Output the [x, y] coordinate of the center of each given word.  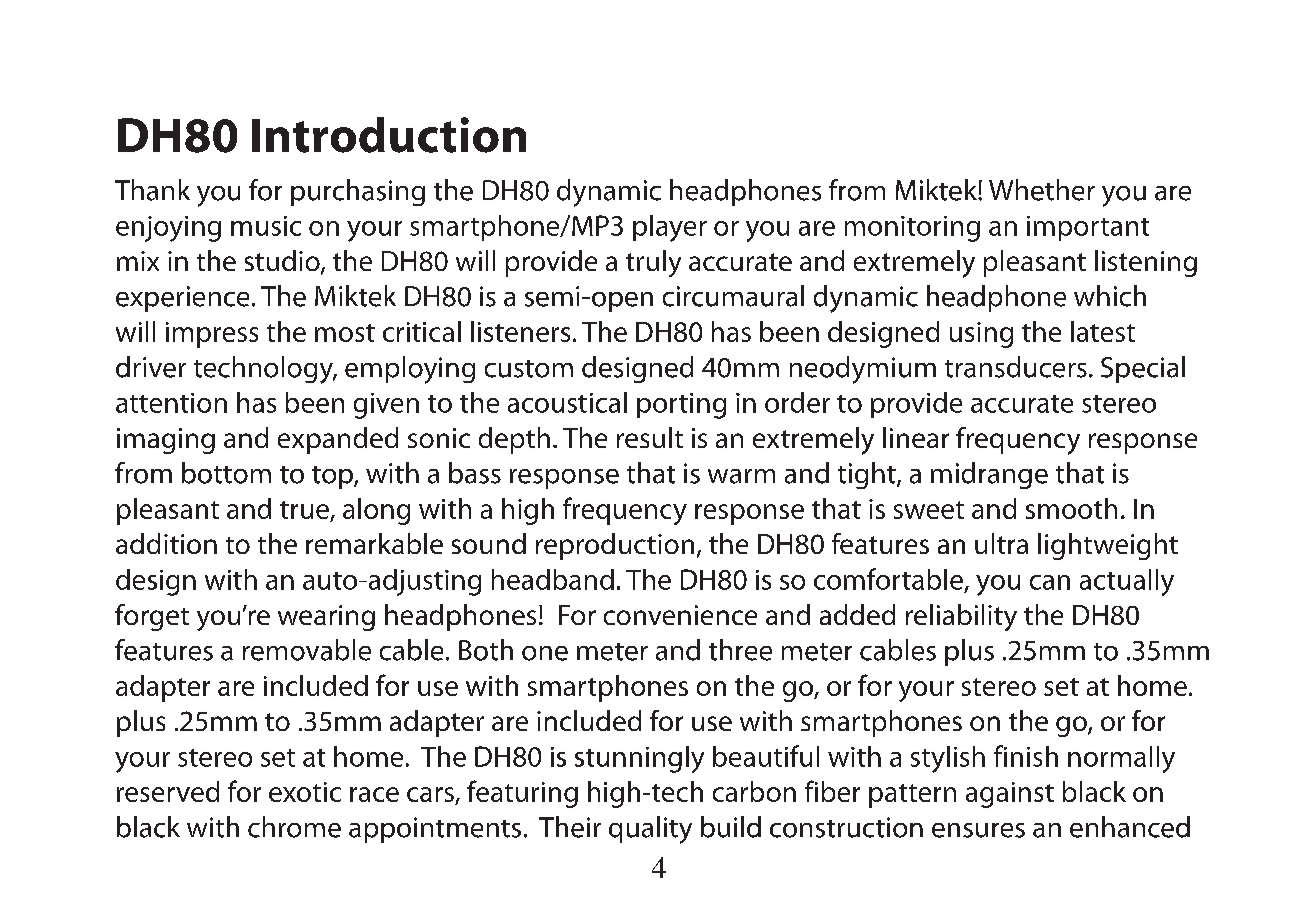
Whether [1042, 190]
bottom [226, 473]
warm [741, 476]
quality [650, 830]
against [1010, 795]
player [670, 228]
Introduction [389, 135]
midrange [989, 475]
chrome [294, 827]
